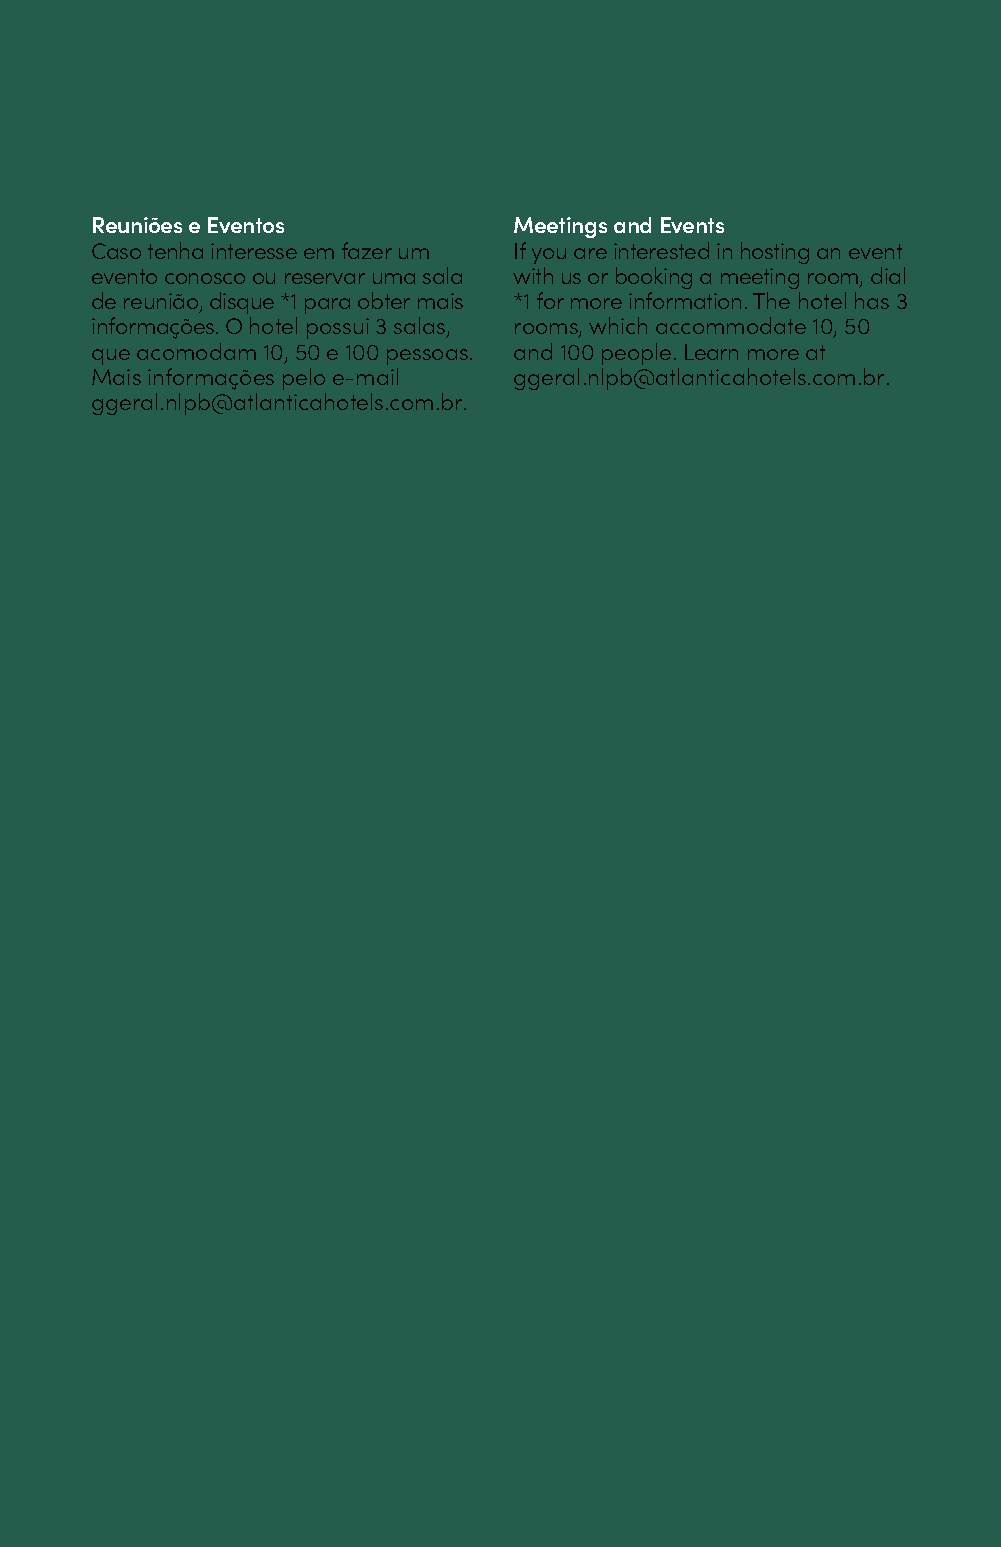 The image size is (1001, 1547). I want to click on accommodate, so click(731, 325).
